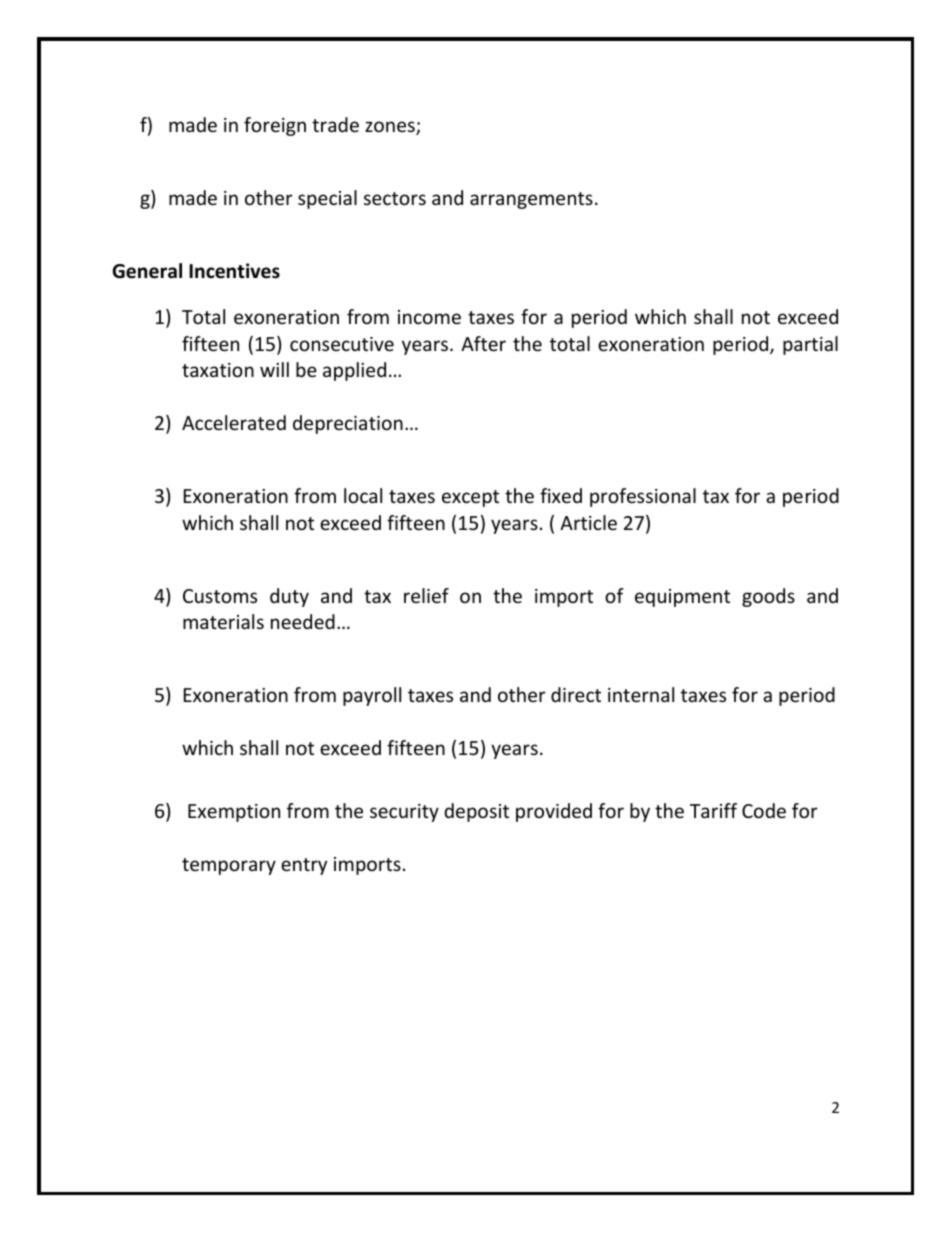 The height and width of the screenshot is (1233, 952). I want to click on zones, so click(391, 128).
